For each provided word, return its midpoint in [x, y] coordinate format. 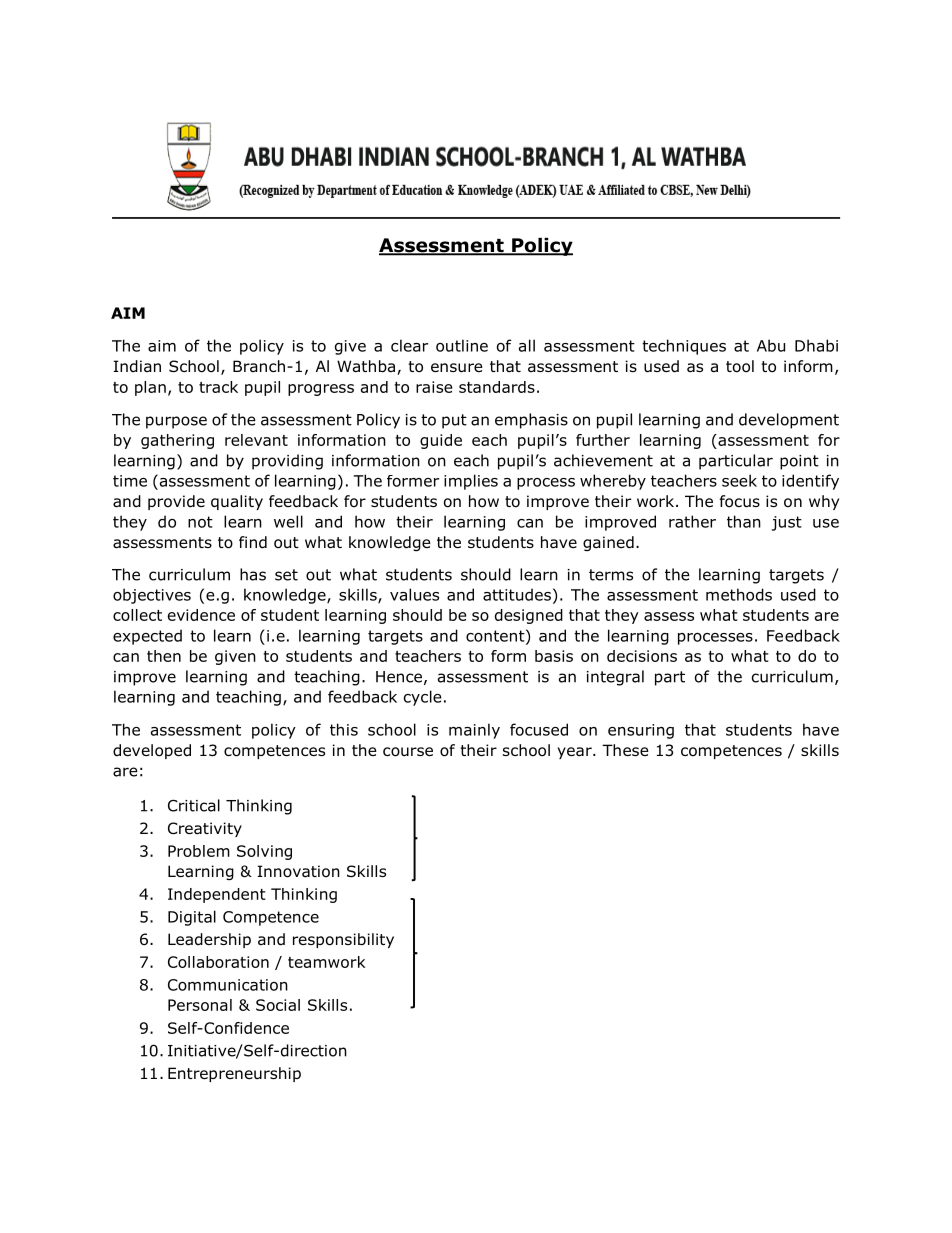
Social [278, 1005]
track [218, 387]
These [625, 750]
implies [471, 482]
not [200, 522]
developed [152, 751]
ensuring [641, 731]
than [744, 521]
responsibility [343, 940]
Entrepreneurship [234, 1074]
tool [740, 366]
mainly [474, 731]
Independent [217, 895]
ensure [457, 368]
